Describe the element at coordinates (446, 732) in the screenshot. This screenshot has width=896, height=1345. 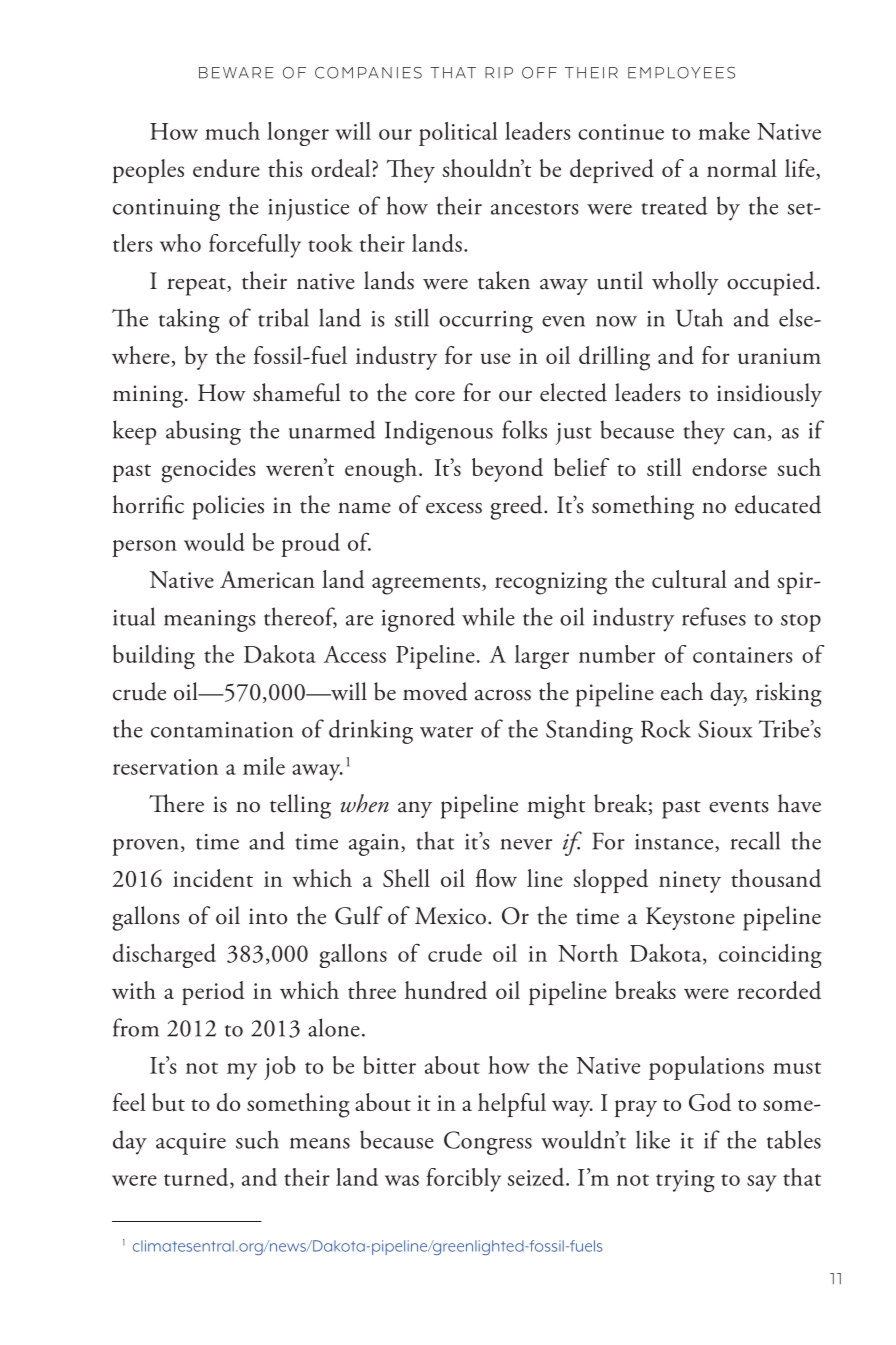
I see `water` at that location.
